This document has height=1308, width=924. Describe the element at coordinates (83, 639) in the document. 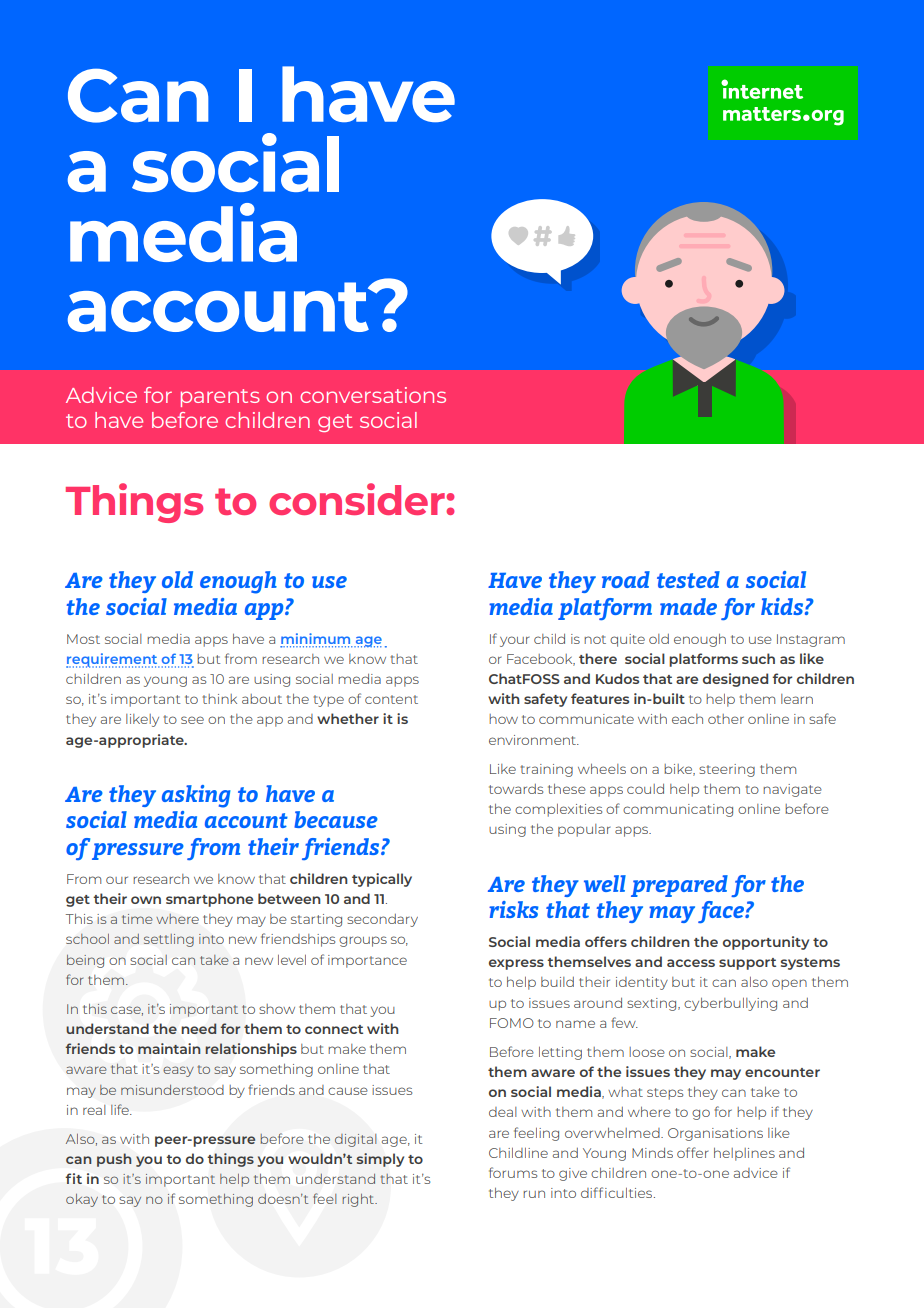

I see `Most` at that location.
